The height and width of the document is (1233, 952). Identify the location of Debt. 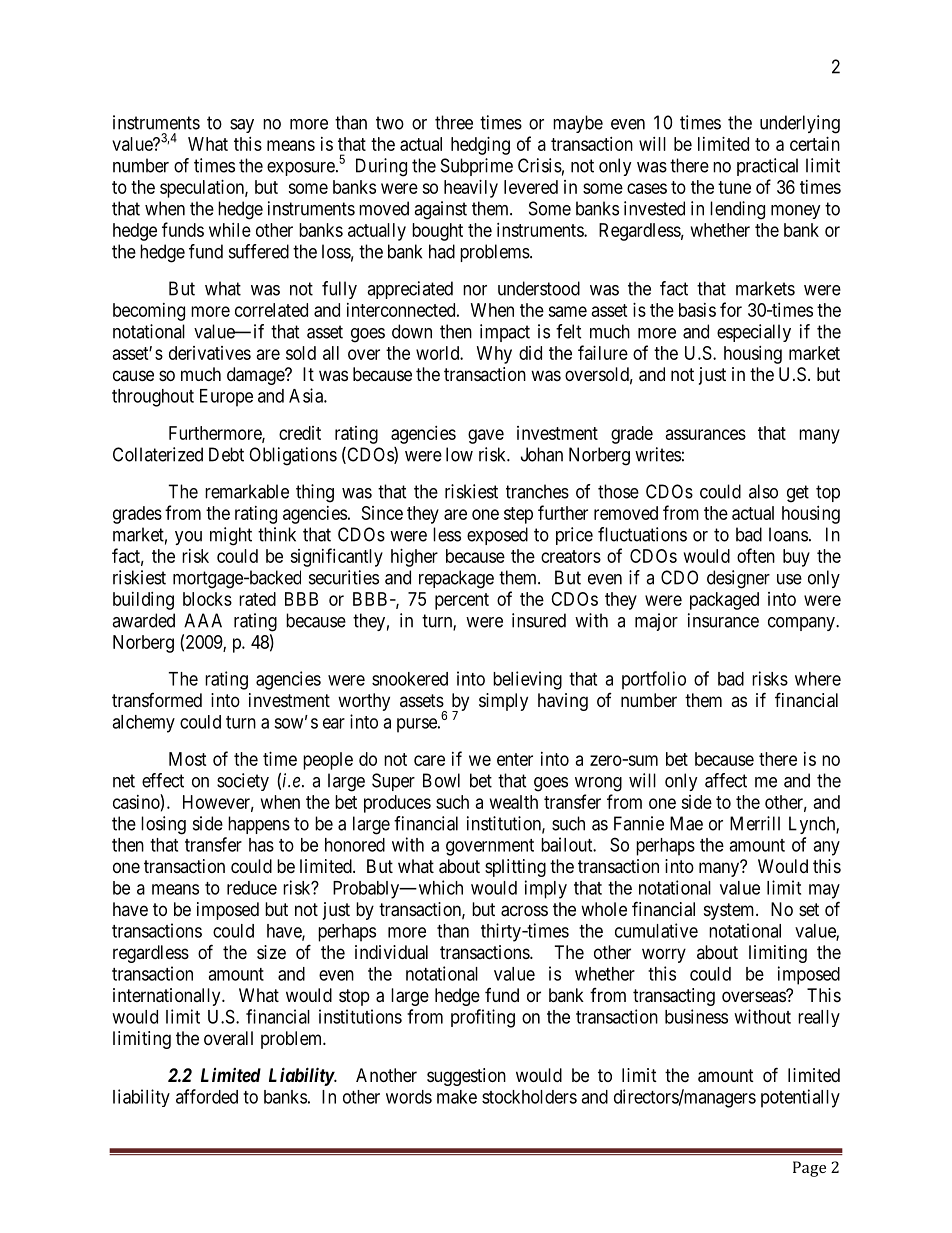
(226, 454).
